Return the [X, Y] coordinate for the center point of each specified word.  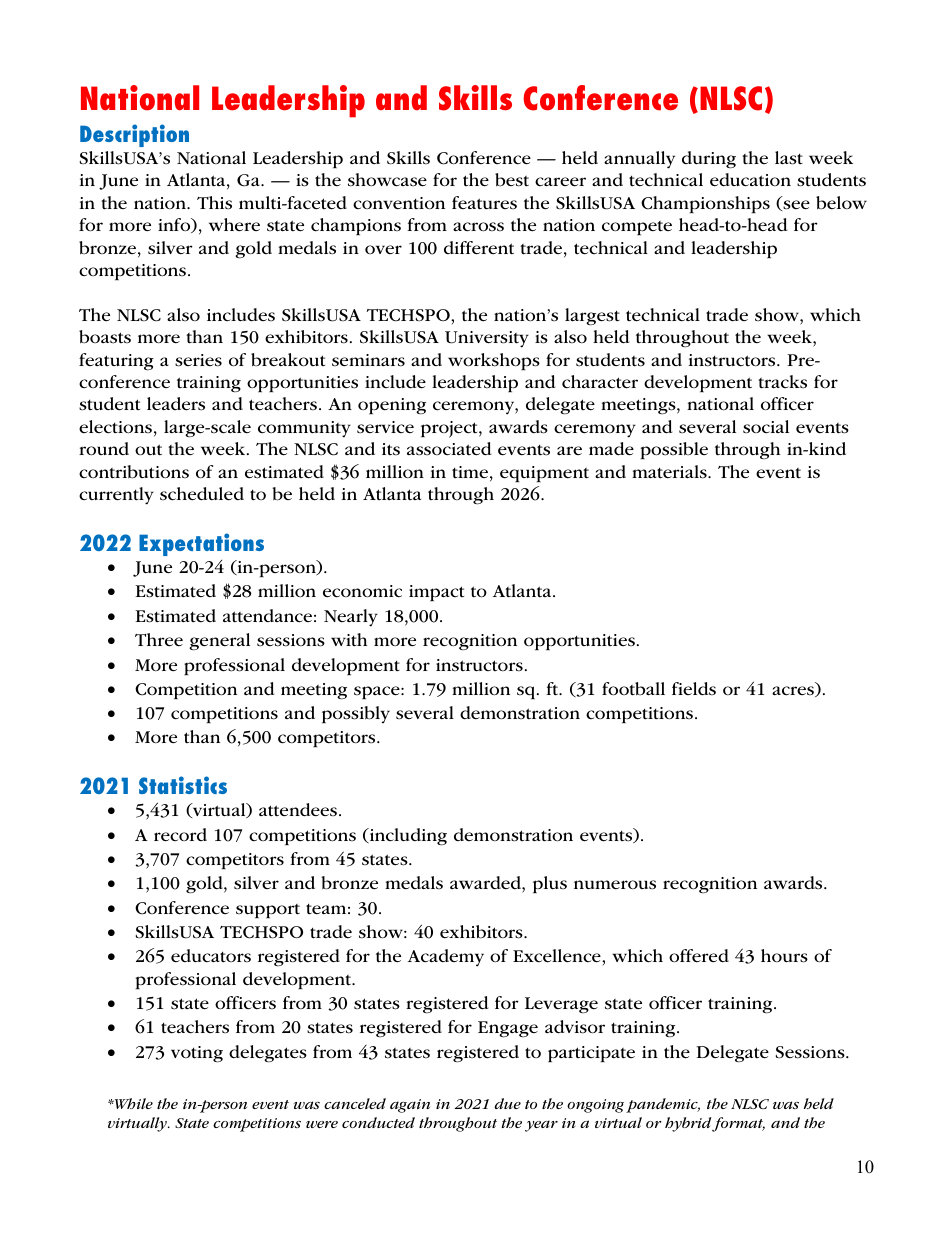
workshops [494, 361]
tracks [782, 382]
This [214, 203]
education [750, 180]
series [198, 360]
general [219, 642]
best [512, 180]
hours [784, 956]
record [180, 835]
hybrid [689, 1124]
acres [794, 691]
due [508, 1103]
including [407, 837]
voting [197, 1054]
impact [436, 593]
